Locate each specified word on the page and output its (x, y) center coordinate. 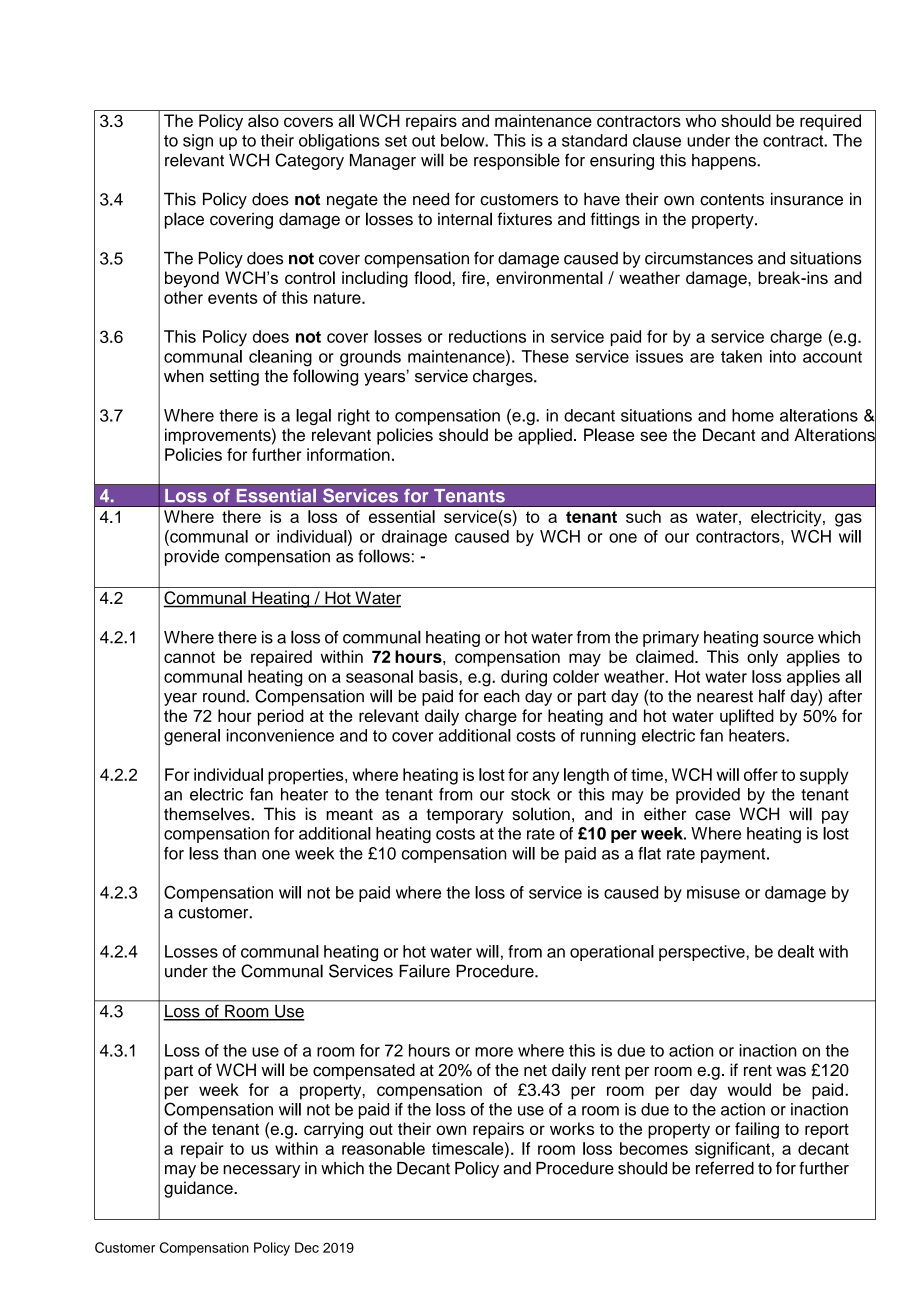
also (263, 120)
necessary (261, 1171)
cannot (189, 657)
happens (725, 162)
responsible (517, 161)
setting (234, 378)
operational (612, 953)
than (240, 853)
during (524, 678)
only (762, 658)
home (753, 415)
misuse (713, 892)
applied (545, 436)
